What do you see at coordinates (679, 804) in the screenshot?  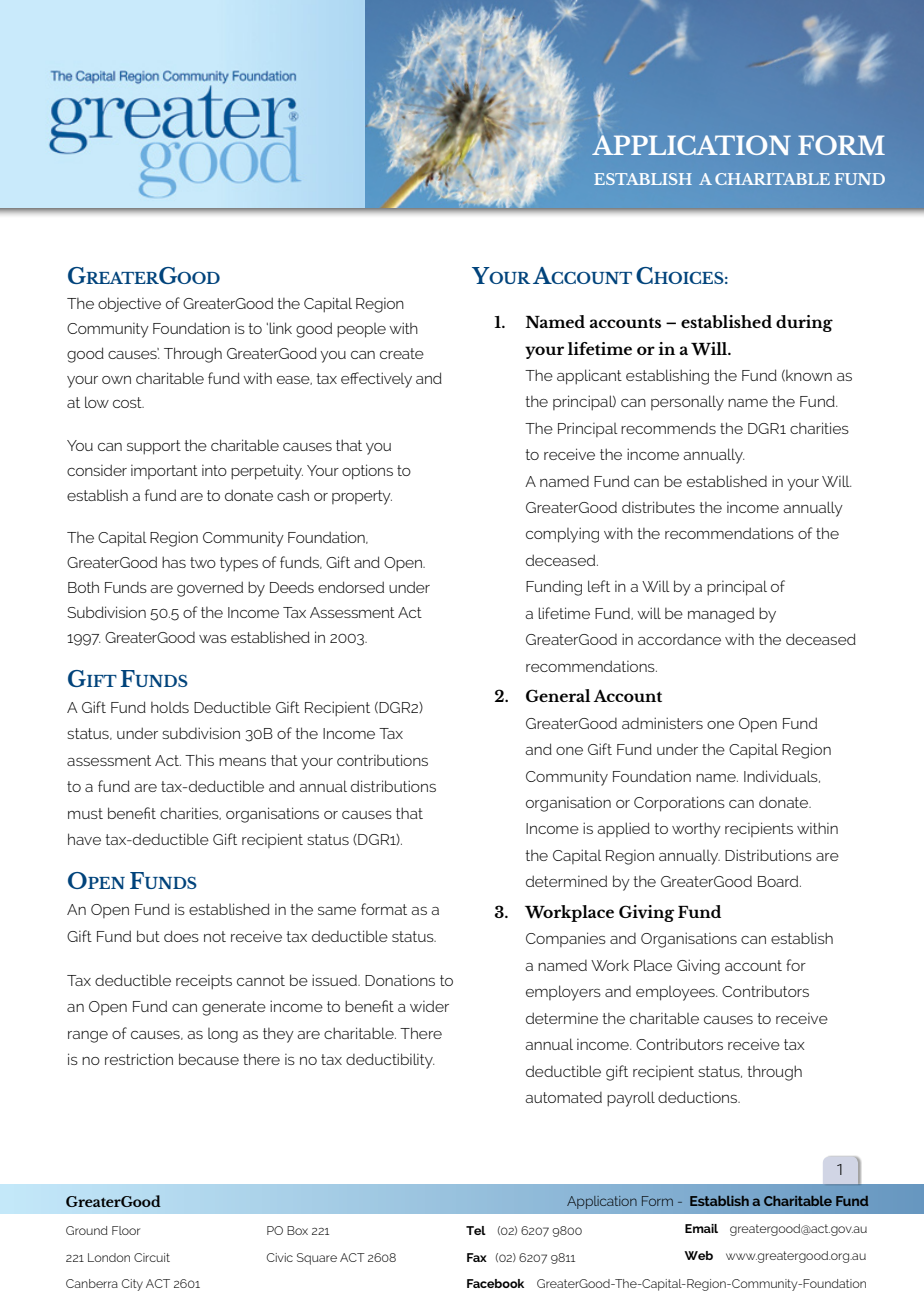 I see `Corporations` at bounding box center [679, 804].
